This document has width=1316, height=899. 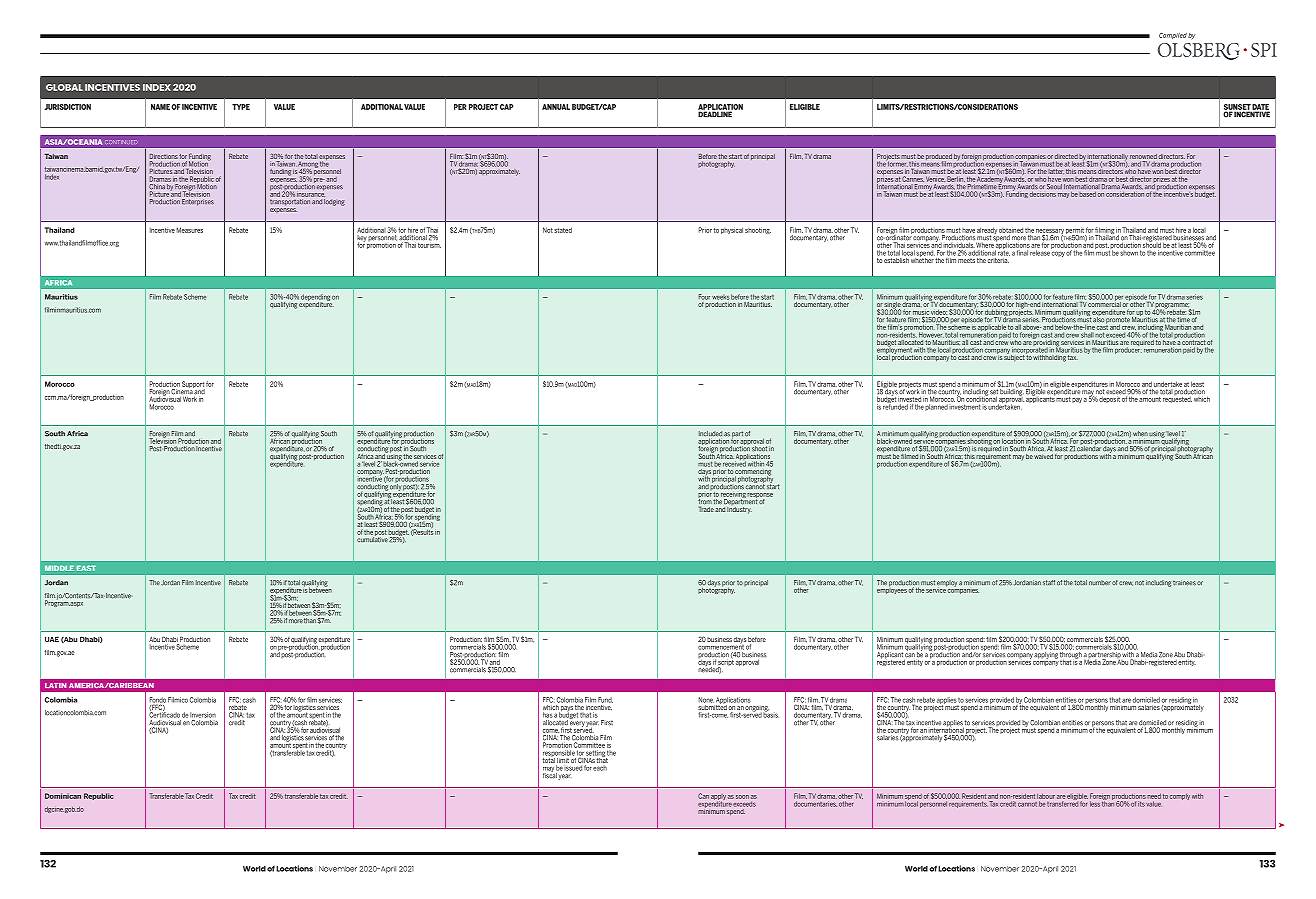 What do you see at coordinates (1173, 36) in the document?
I see `Compiled` at bounding box center [1173, 36].
